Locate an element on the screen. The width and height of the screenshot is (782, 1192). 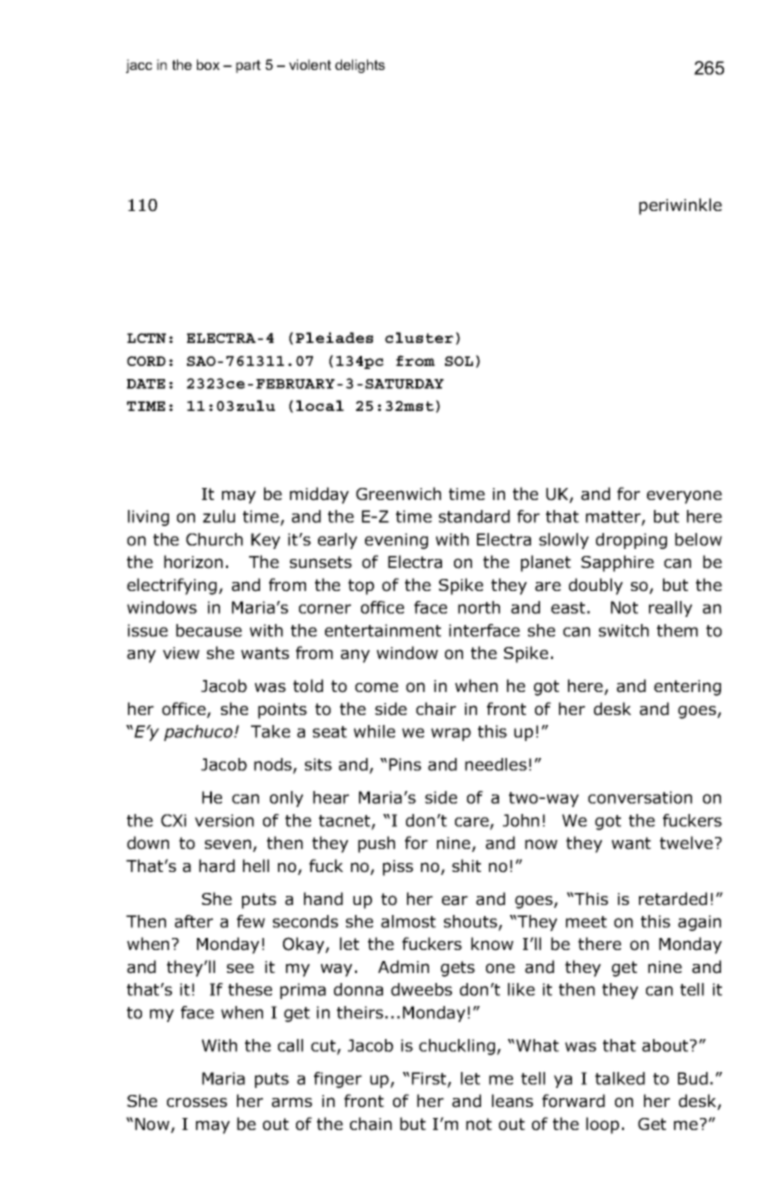
entertainment is located at coordinates (383, 630).
